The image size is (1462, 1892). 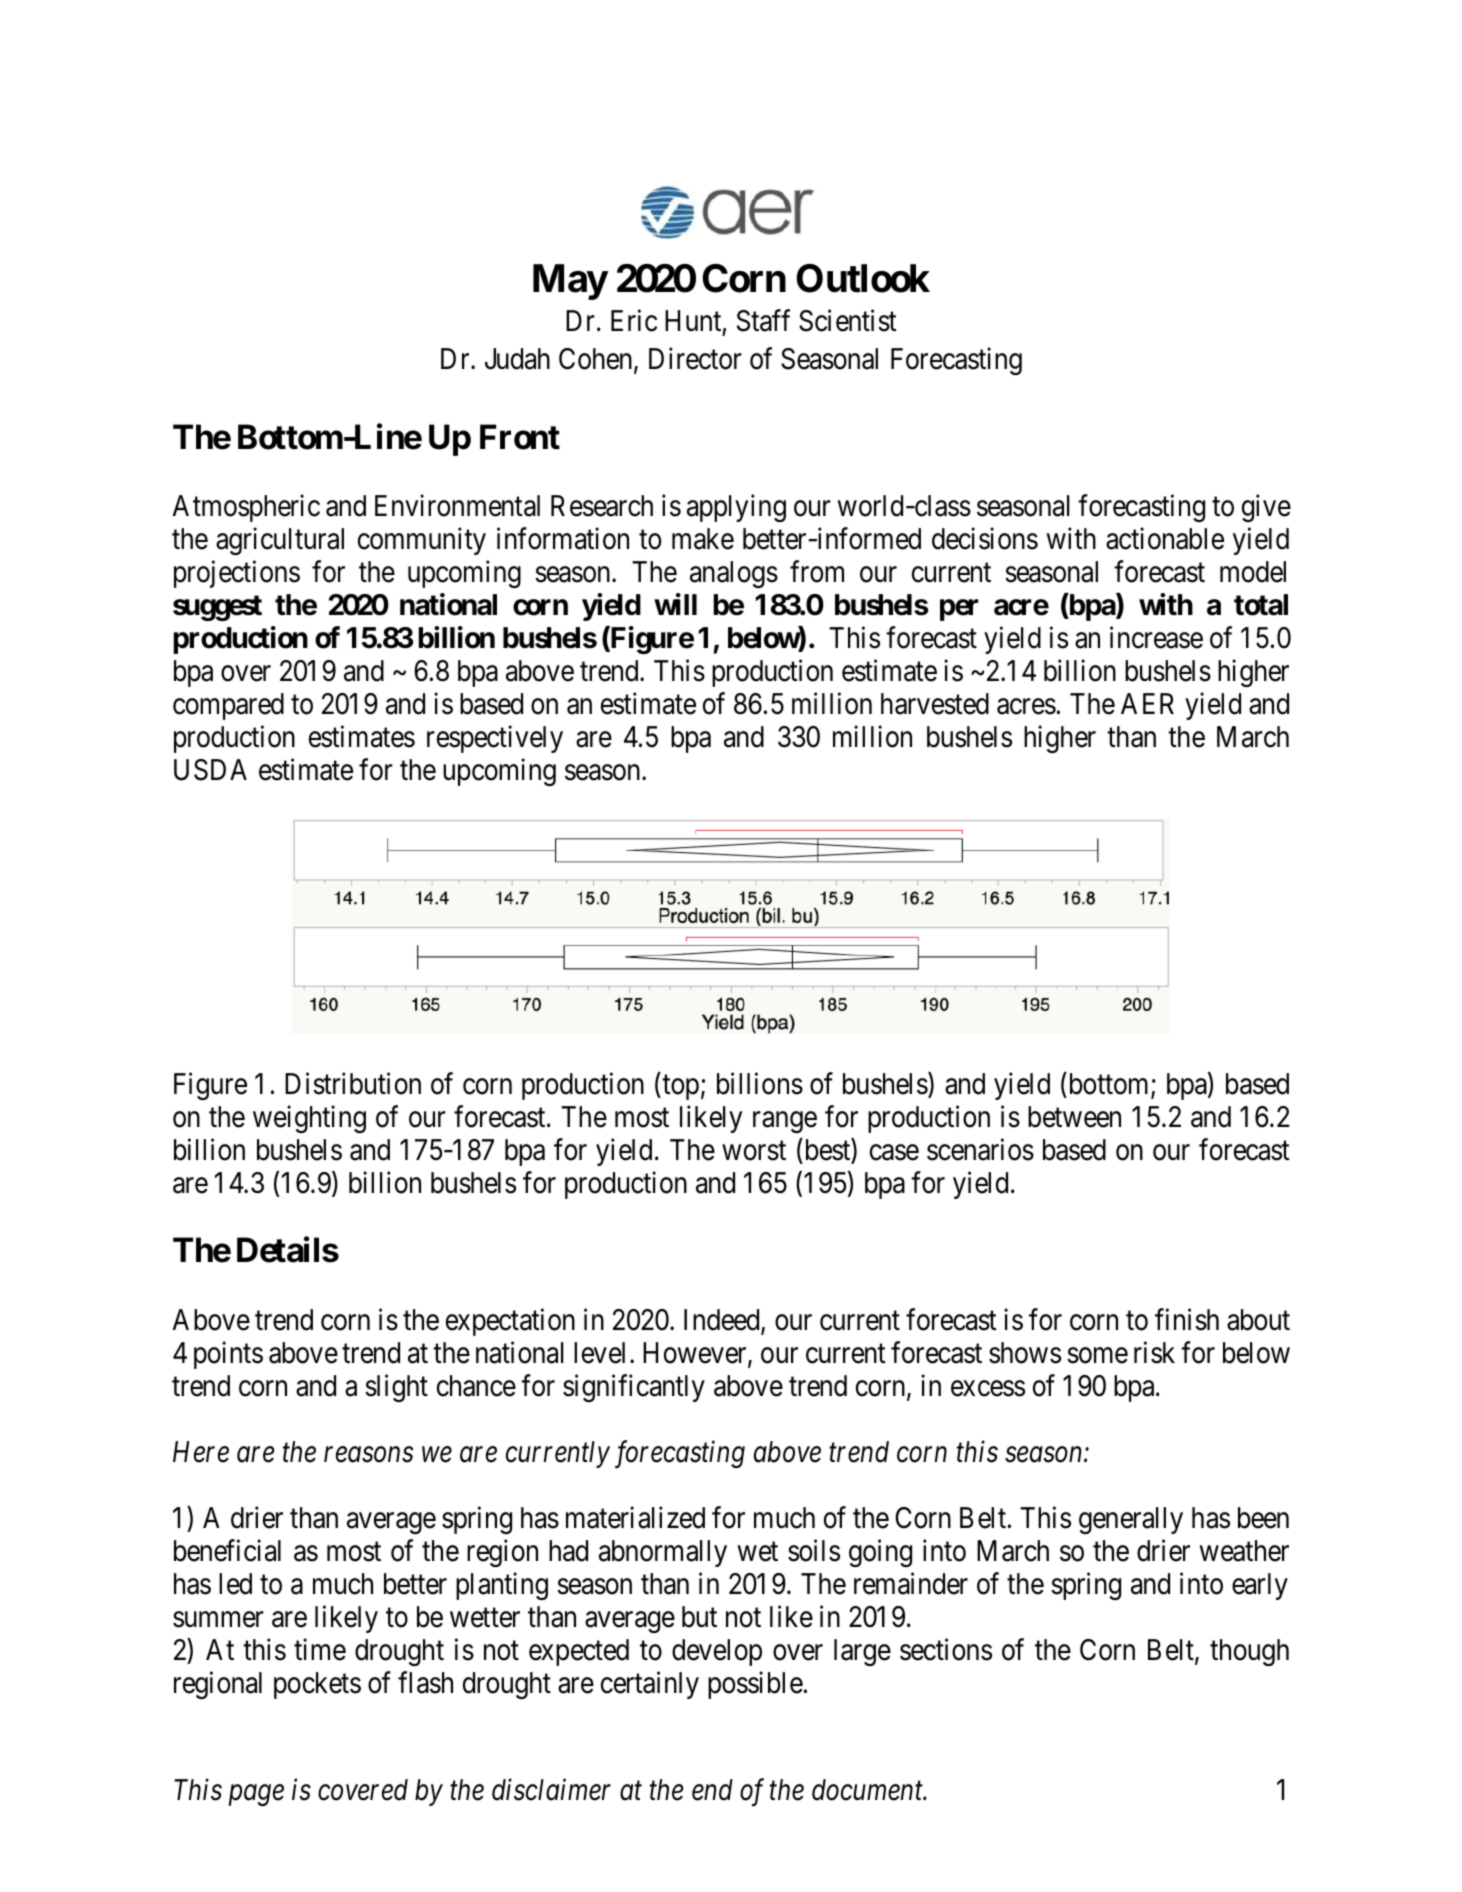 I want to click on Judah, so click(x=517, y=359).
